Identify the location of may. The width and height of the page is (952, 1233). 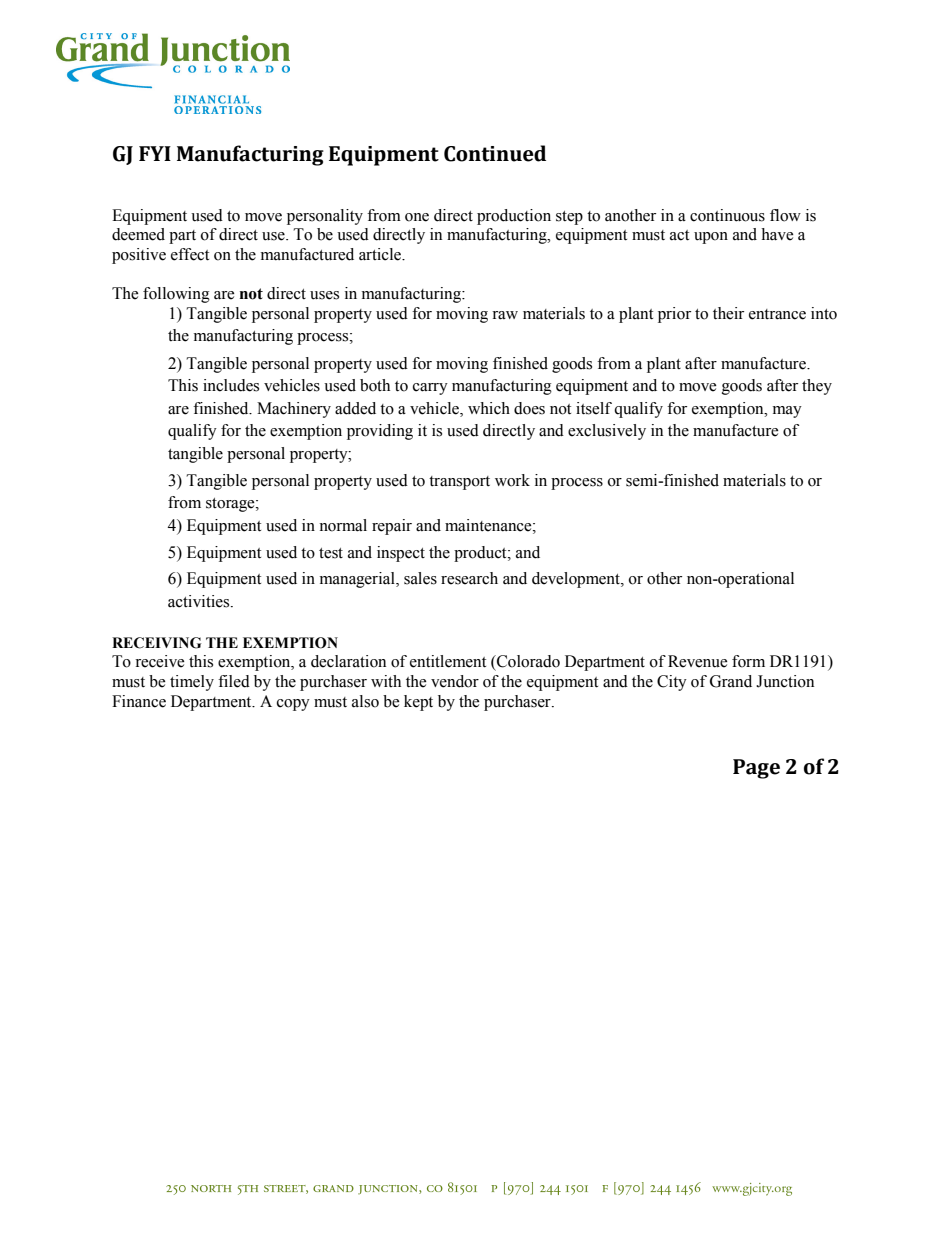
(787, 412).
